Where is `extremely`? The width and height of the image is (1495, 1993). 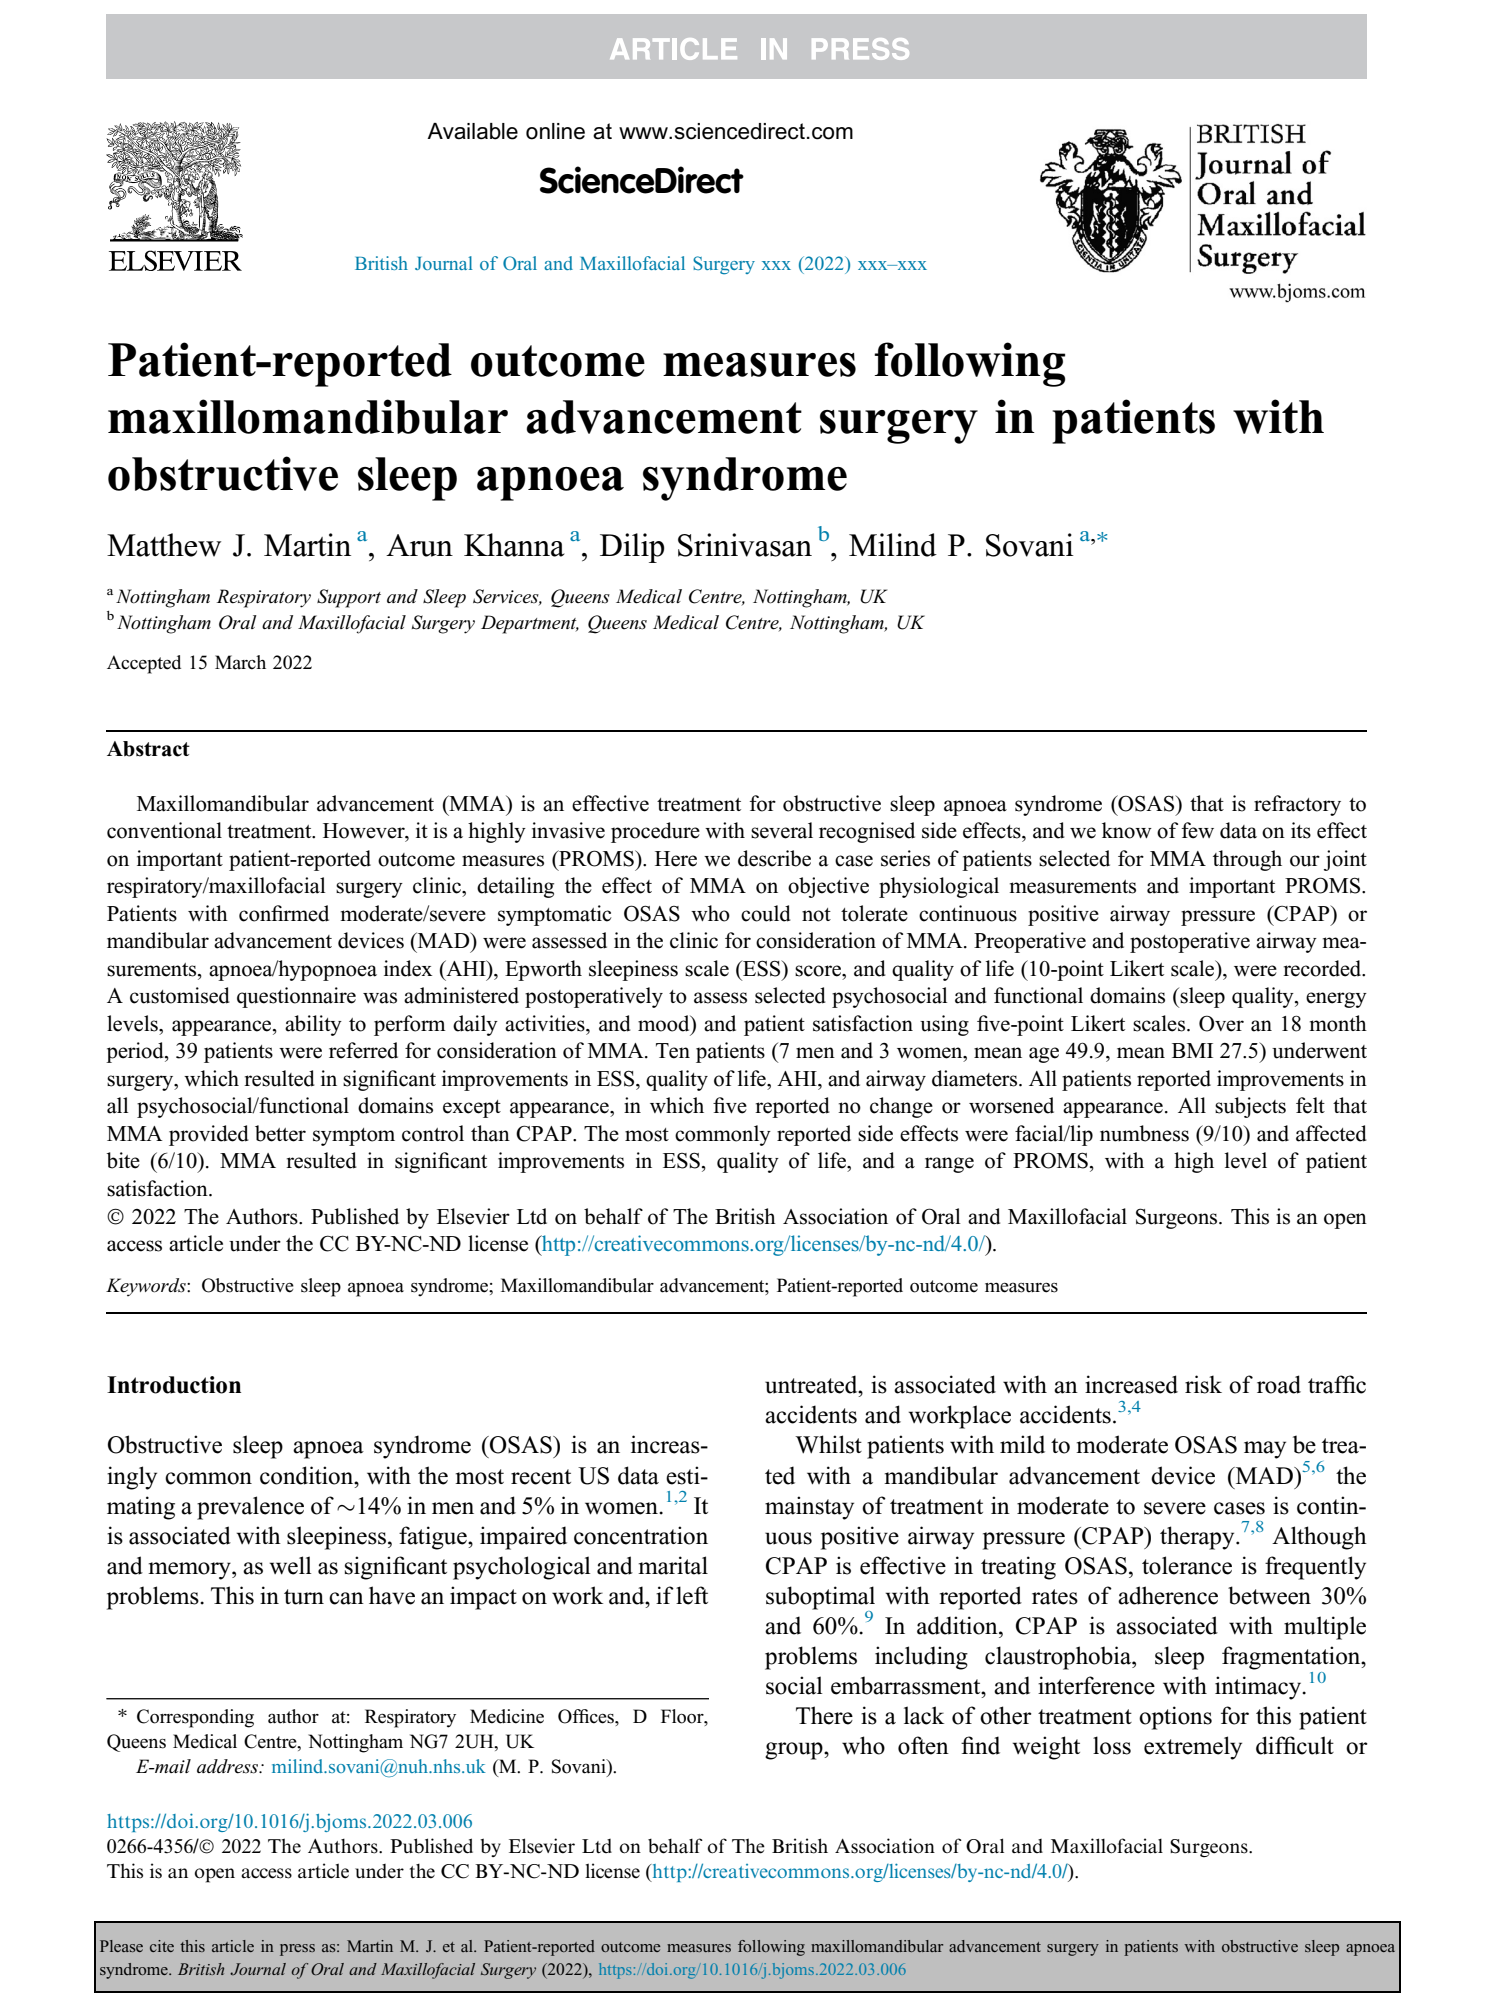 extremely is located at coordinates (1193, 1748).
